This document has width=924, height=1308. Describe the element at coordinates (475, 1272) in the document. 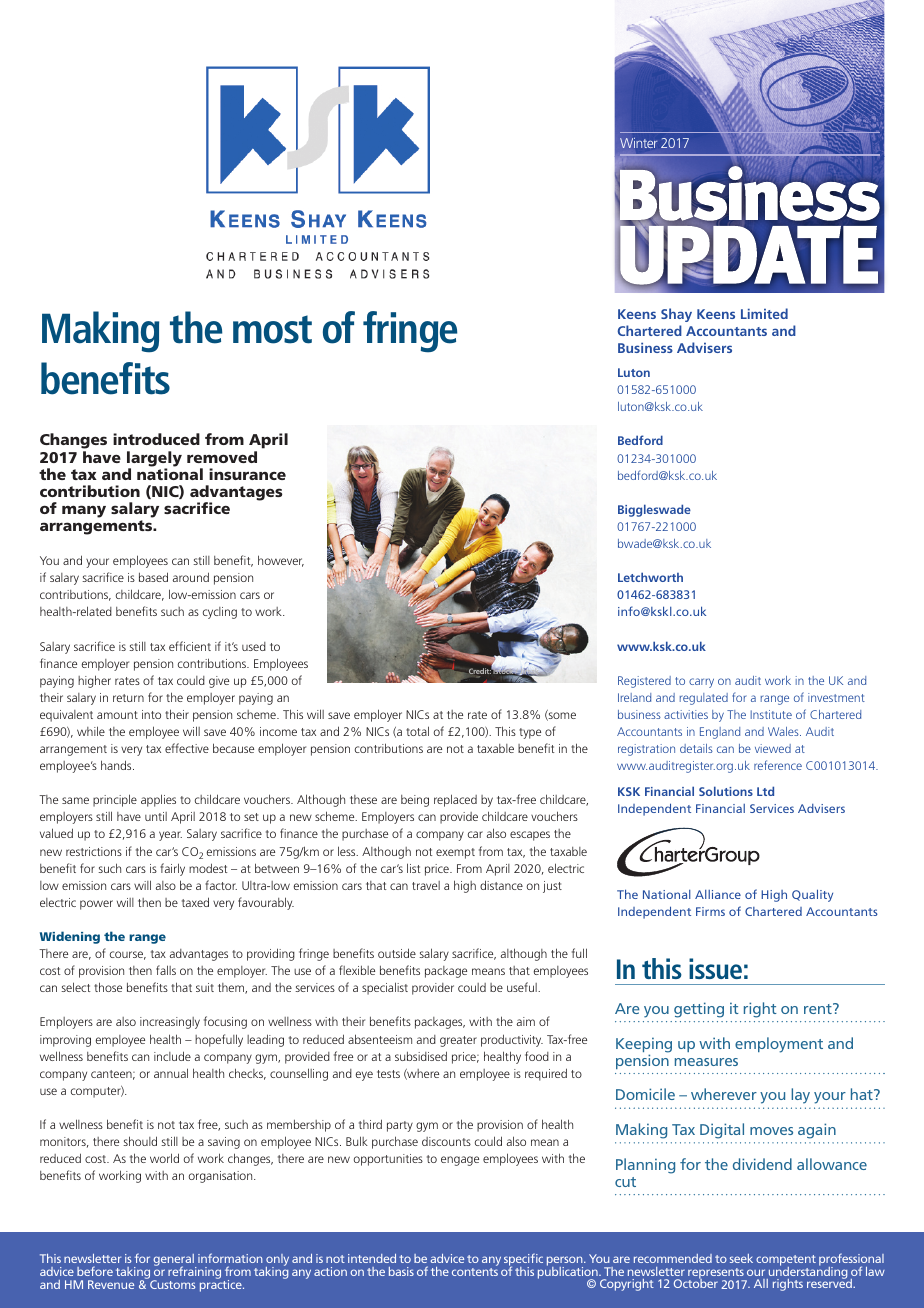

I see `contents` at that location.
